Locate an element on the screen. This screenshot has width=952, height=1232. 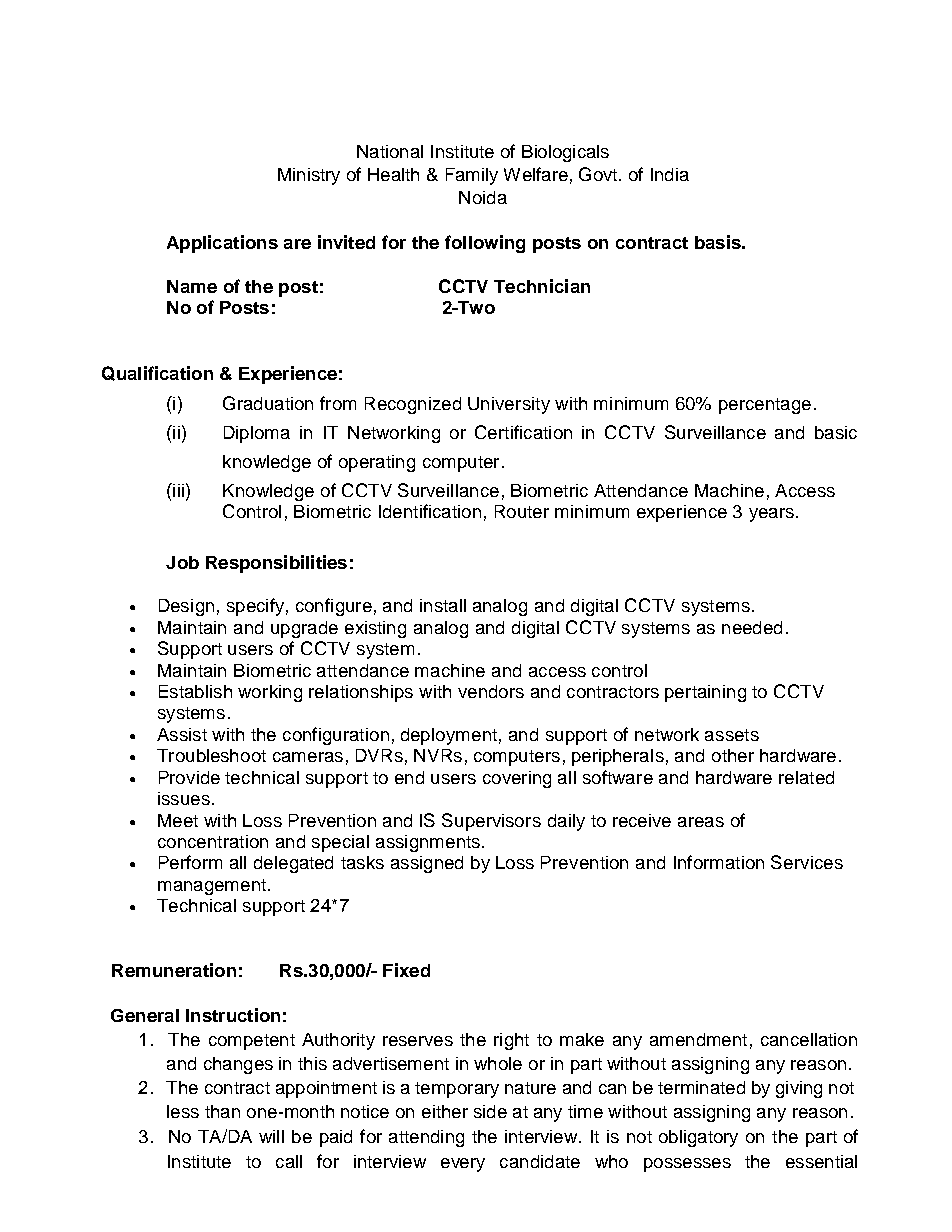
side is located at coordinates (490, 1111).
